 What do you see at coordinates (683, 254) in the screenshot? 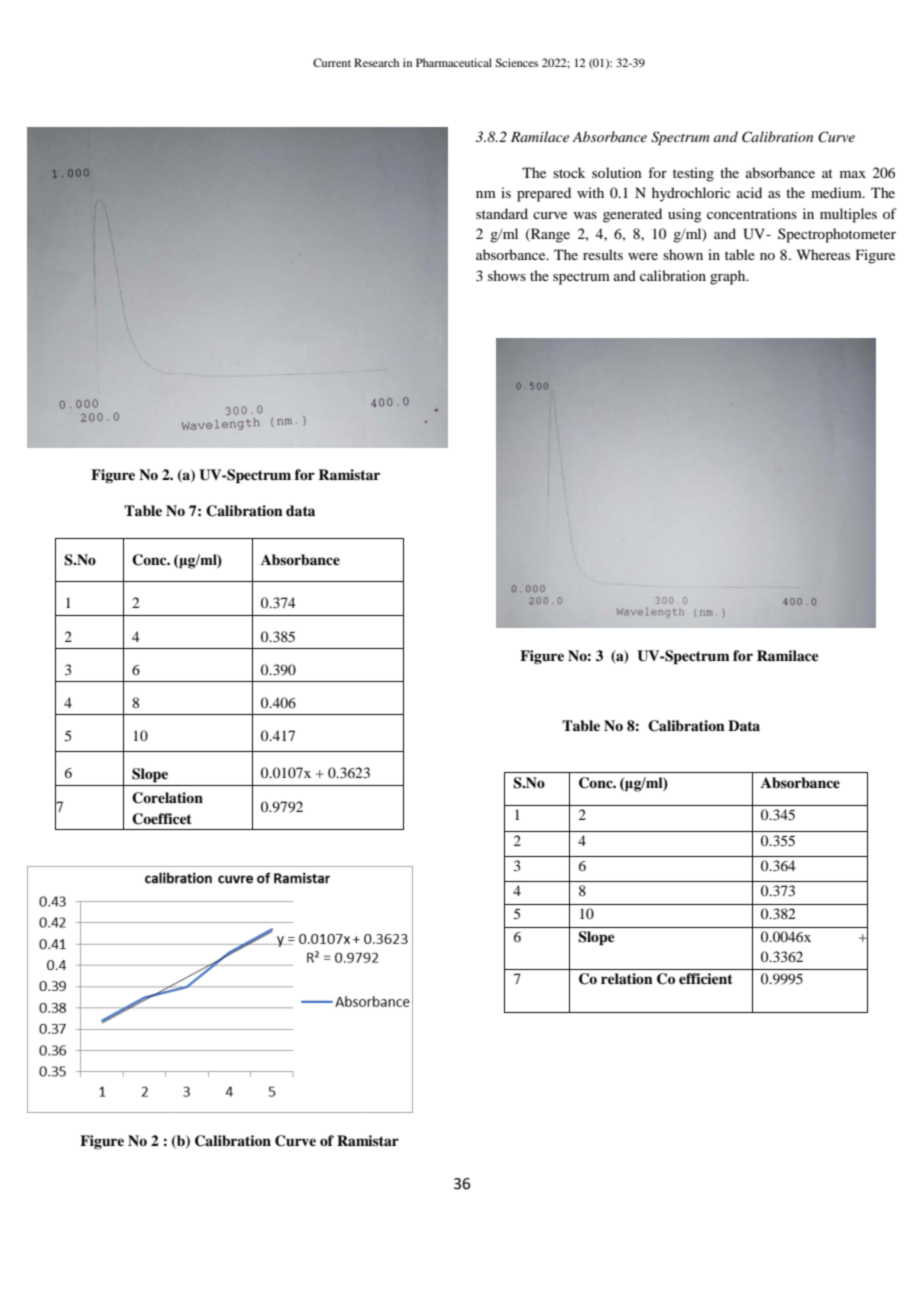
I see `shown` at bounding box center [683, 254].
